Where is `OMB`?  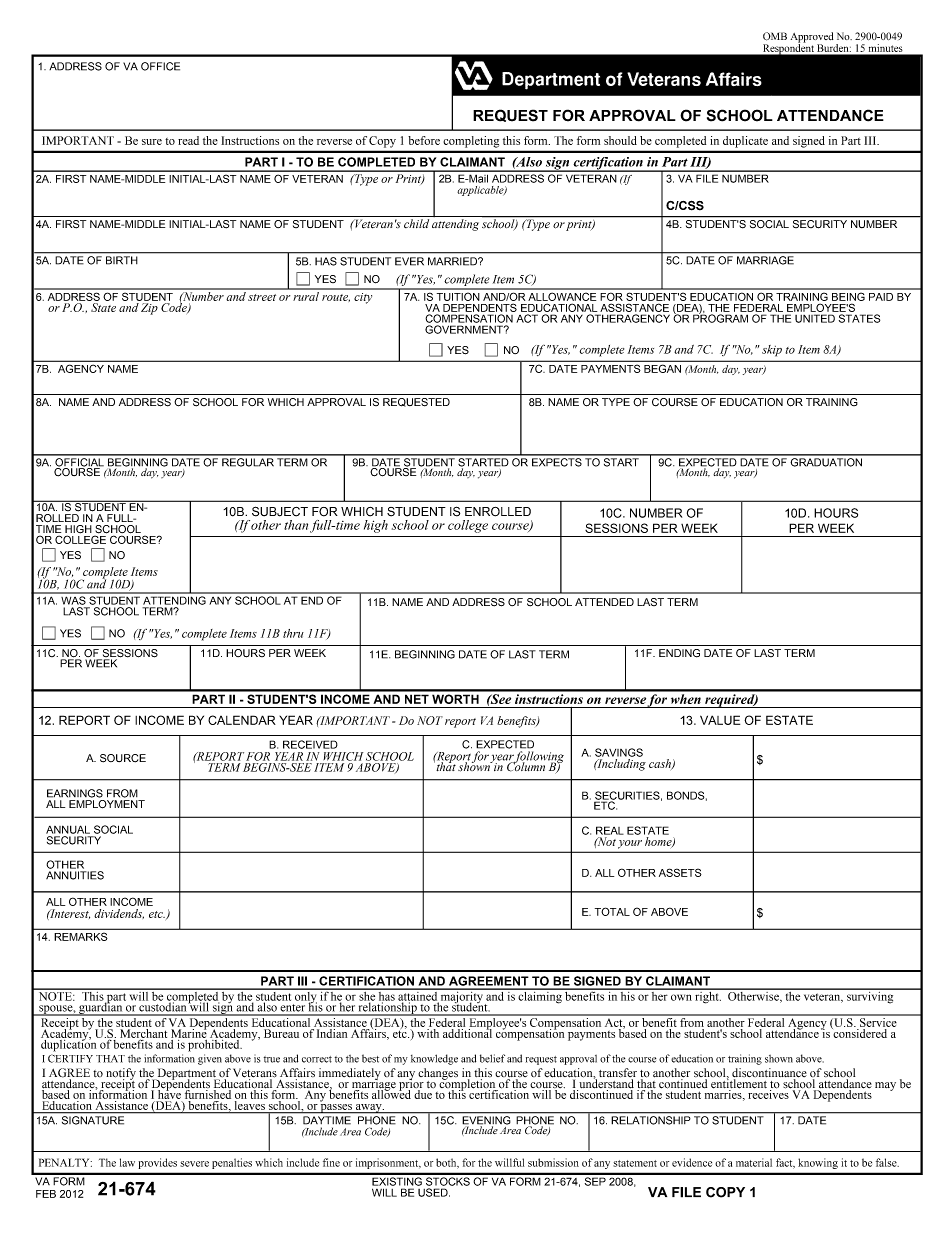
OMB is located at coordinates (775, 36).
